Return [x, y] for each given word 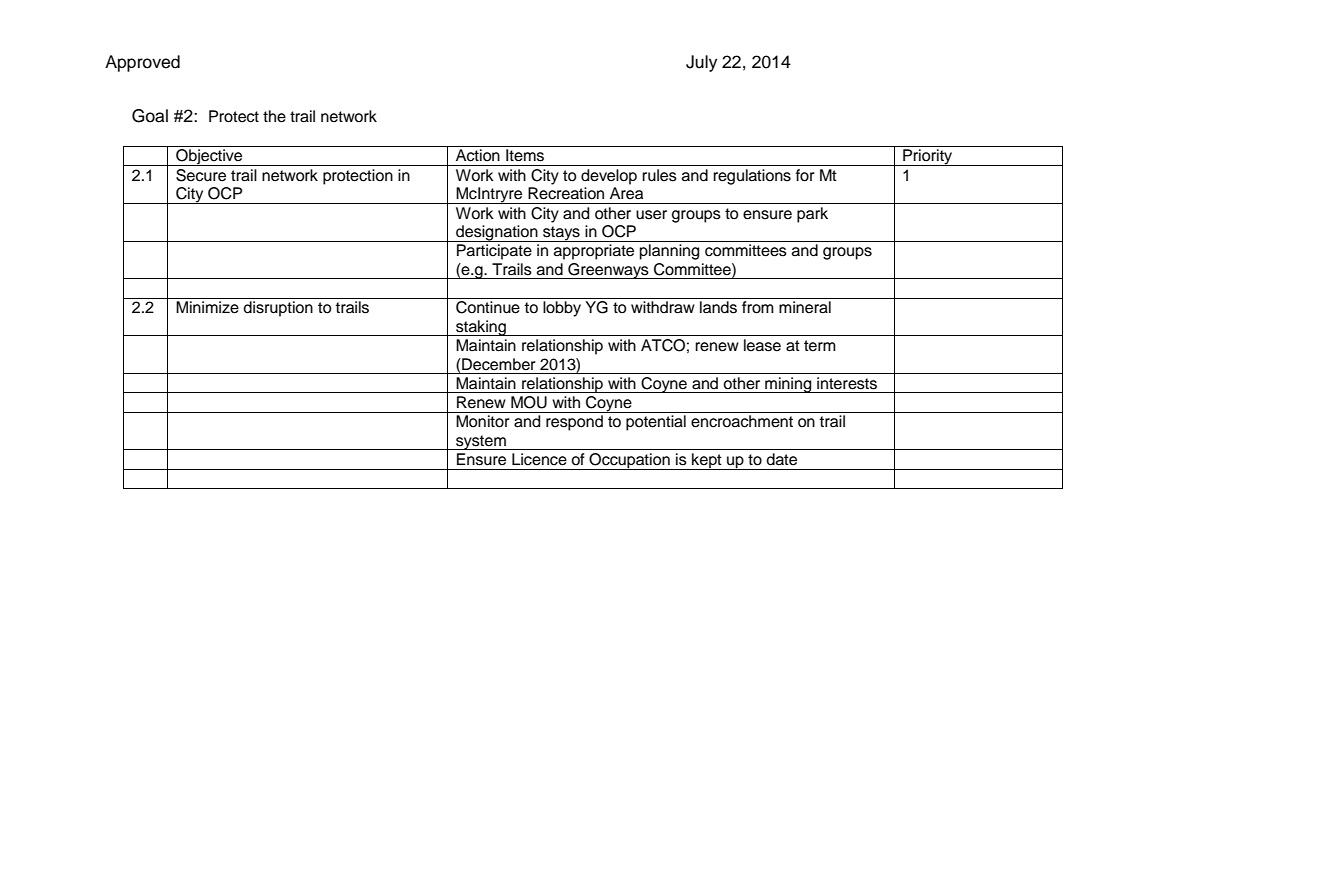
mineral [805, 307]
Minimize [207, 307]
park [812, 215]
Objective [209, 157]
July [701, 63]
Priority [928, 157]
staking [481, 328]
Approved [142, 63]
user [651, 215]
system [481, 442]
